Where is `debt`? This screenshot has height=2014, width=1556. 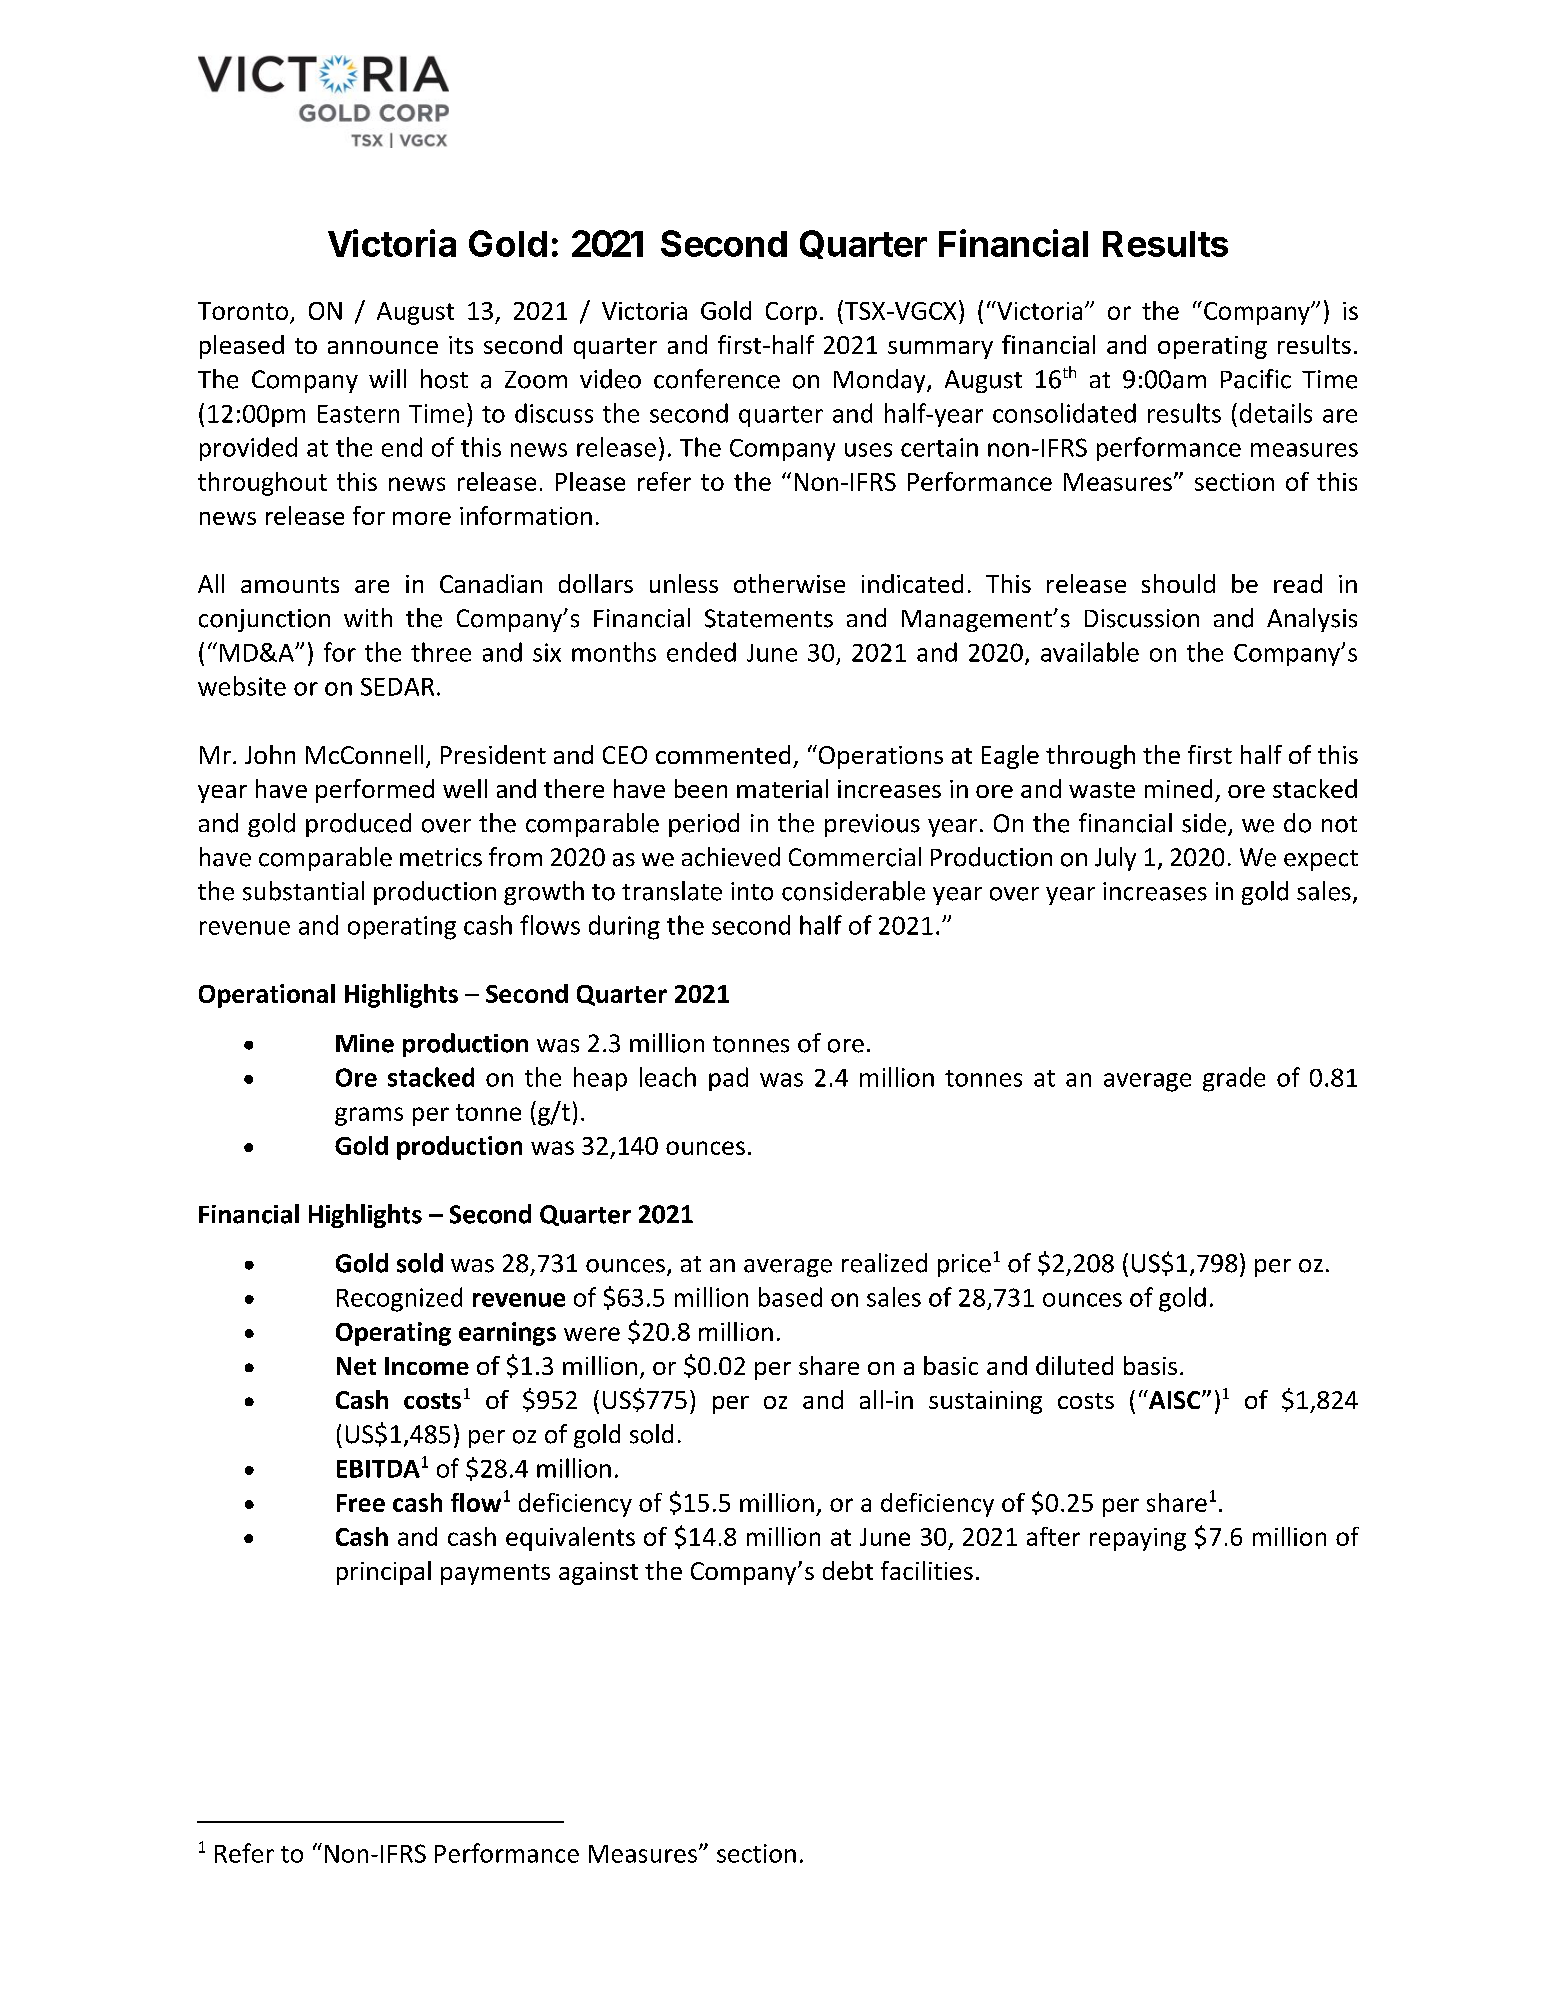
debt is located at coordinates (848, 1570).
